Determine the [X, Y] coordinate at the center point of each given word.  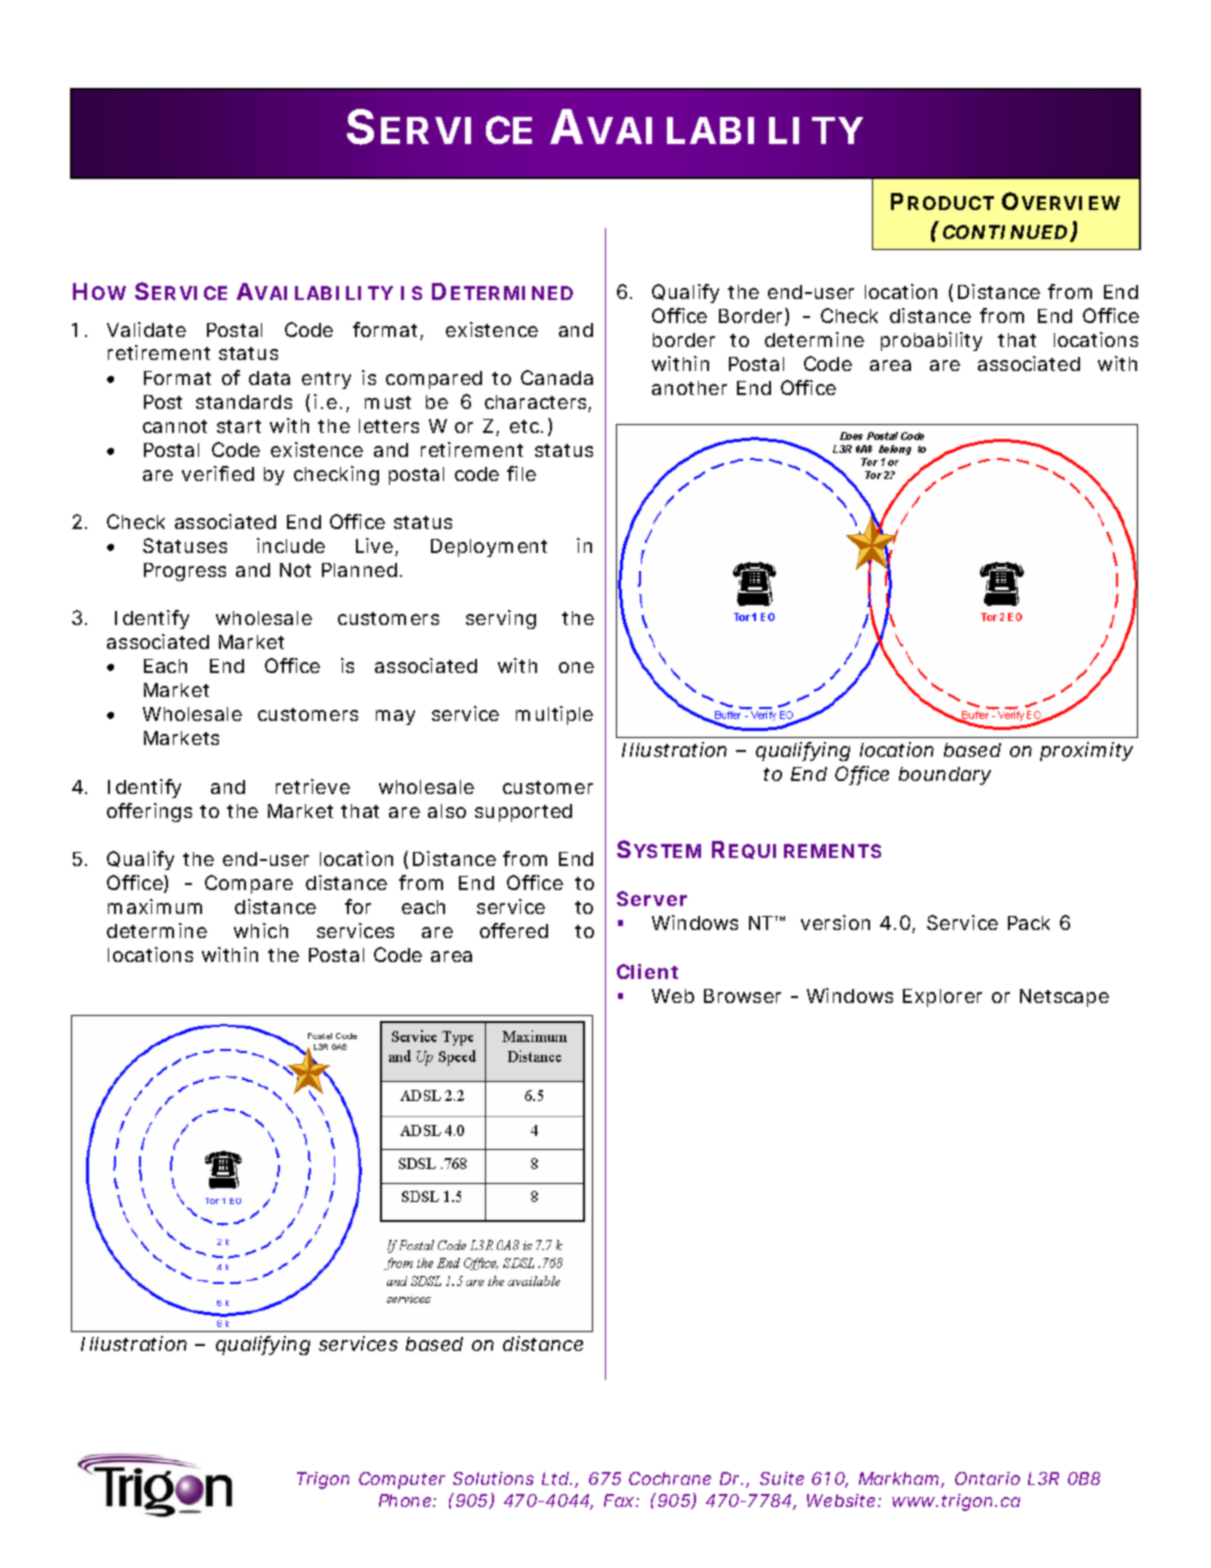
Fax [619, 1500]
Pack [1029, 923]
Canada [557, 377]
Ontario [987, 1478]
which [261, 930]
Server [652, 898]
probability [931, 341]
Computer [402, 1480]
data [269, 378]
